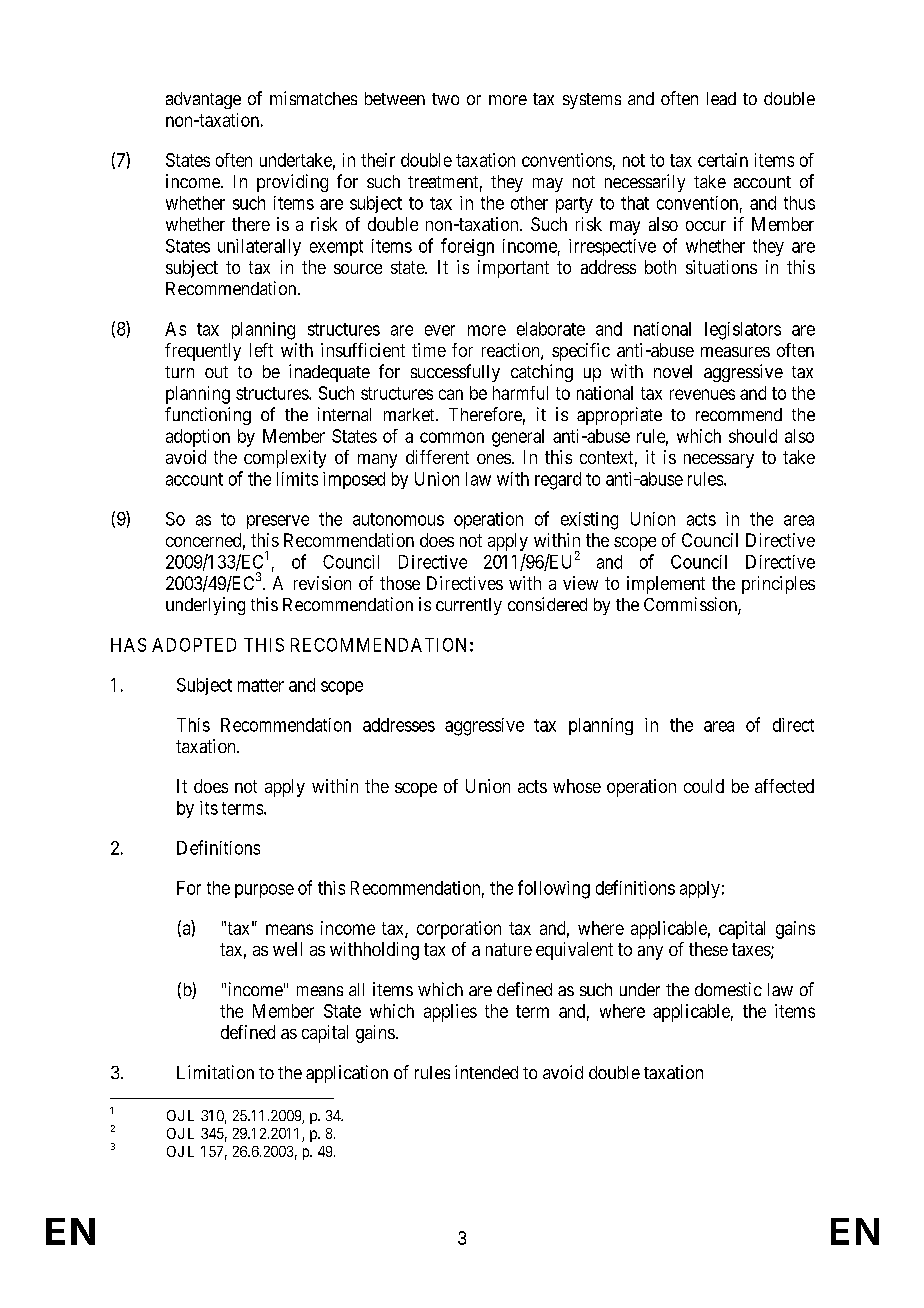 Image resolution: width=924 pixels, height=1308 pixels. I want to click on two, so click(445, 99).
